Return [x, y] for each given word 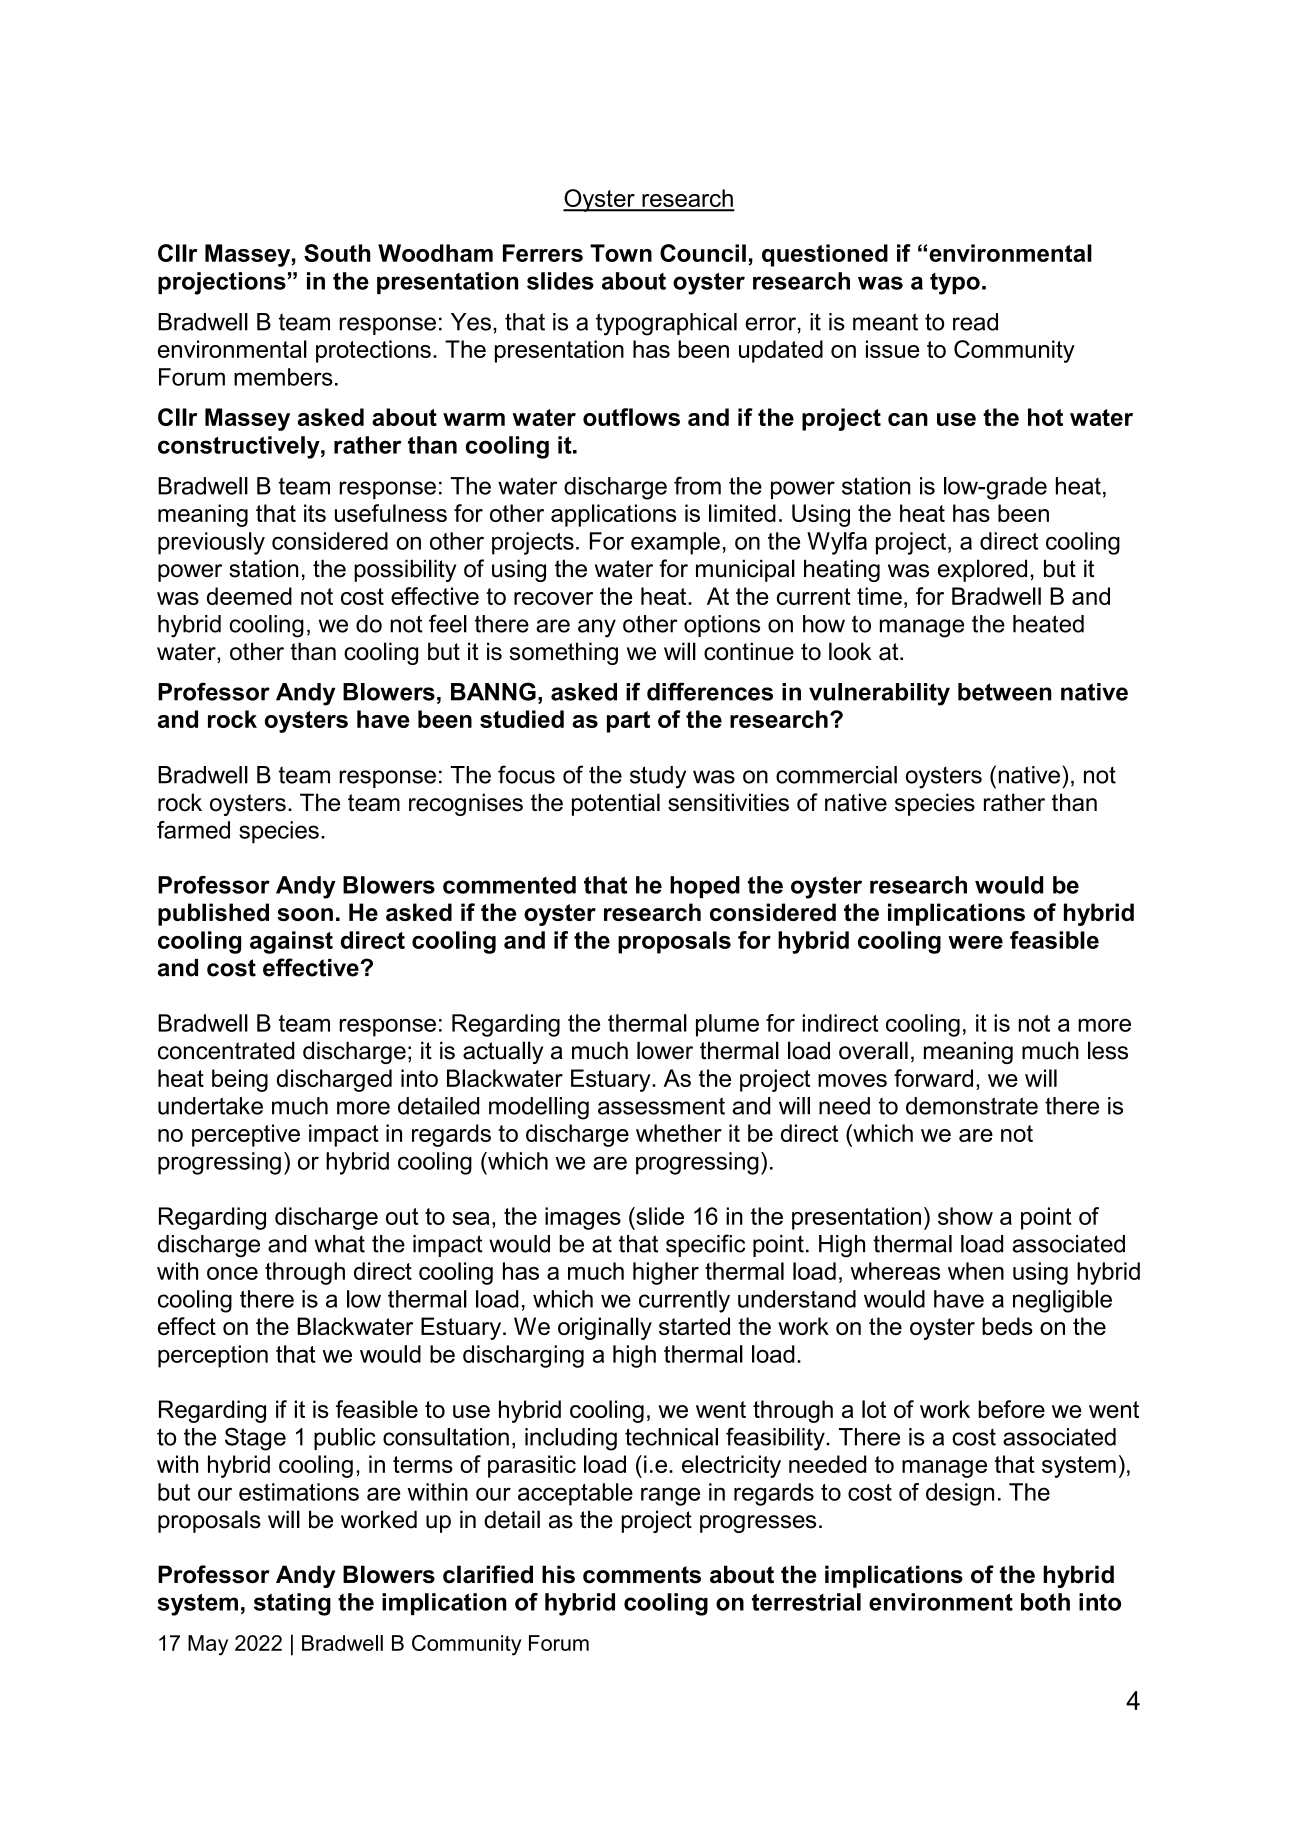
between [1005, 692]
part [628, 722]
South [337, 253]
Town [621, 253]
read [975, 322]
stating [292, 1604]
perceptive [246, 1135]
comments [642, 1575]
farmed [193, 830]
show [965, 1216]
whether [679, 1133]
